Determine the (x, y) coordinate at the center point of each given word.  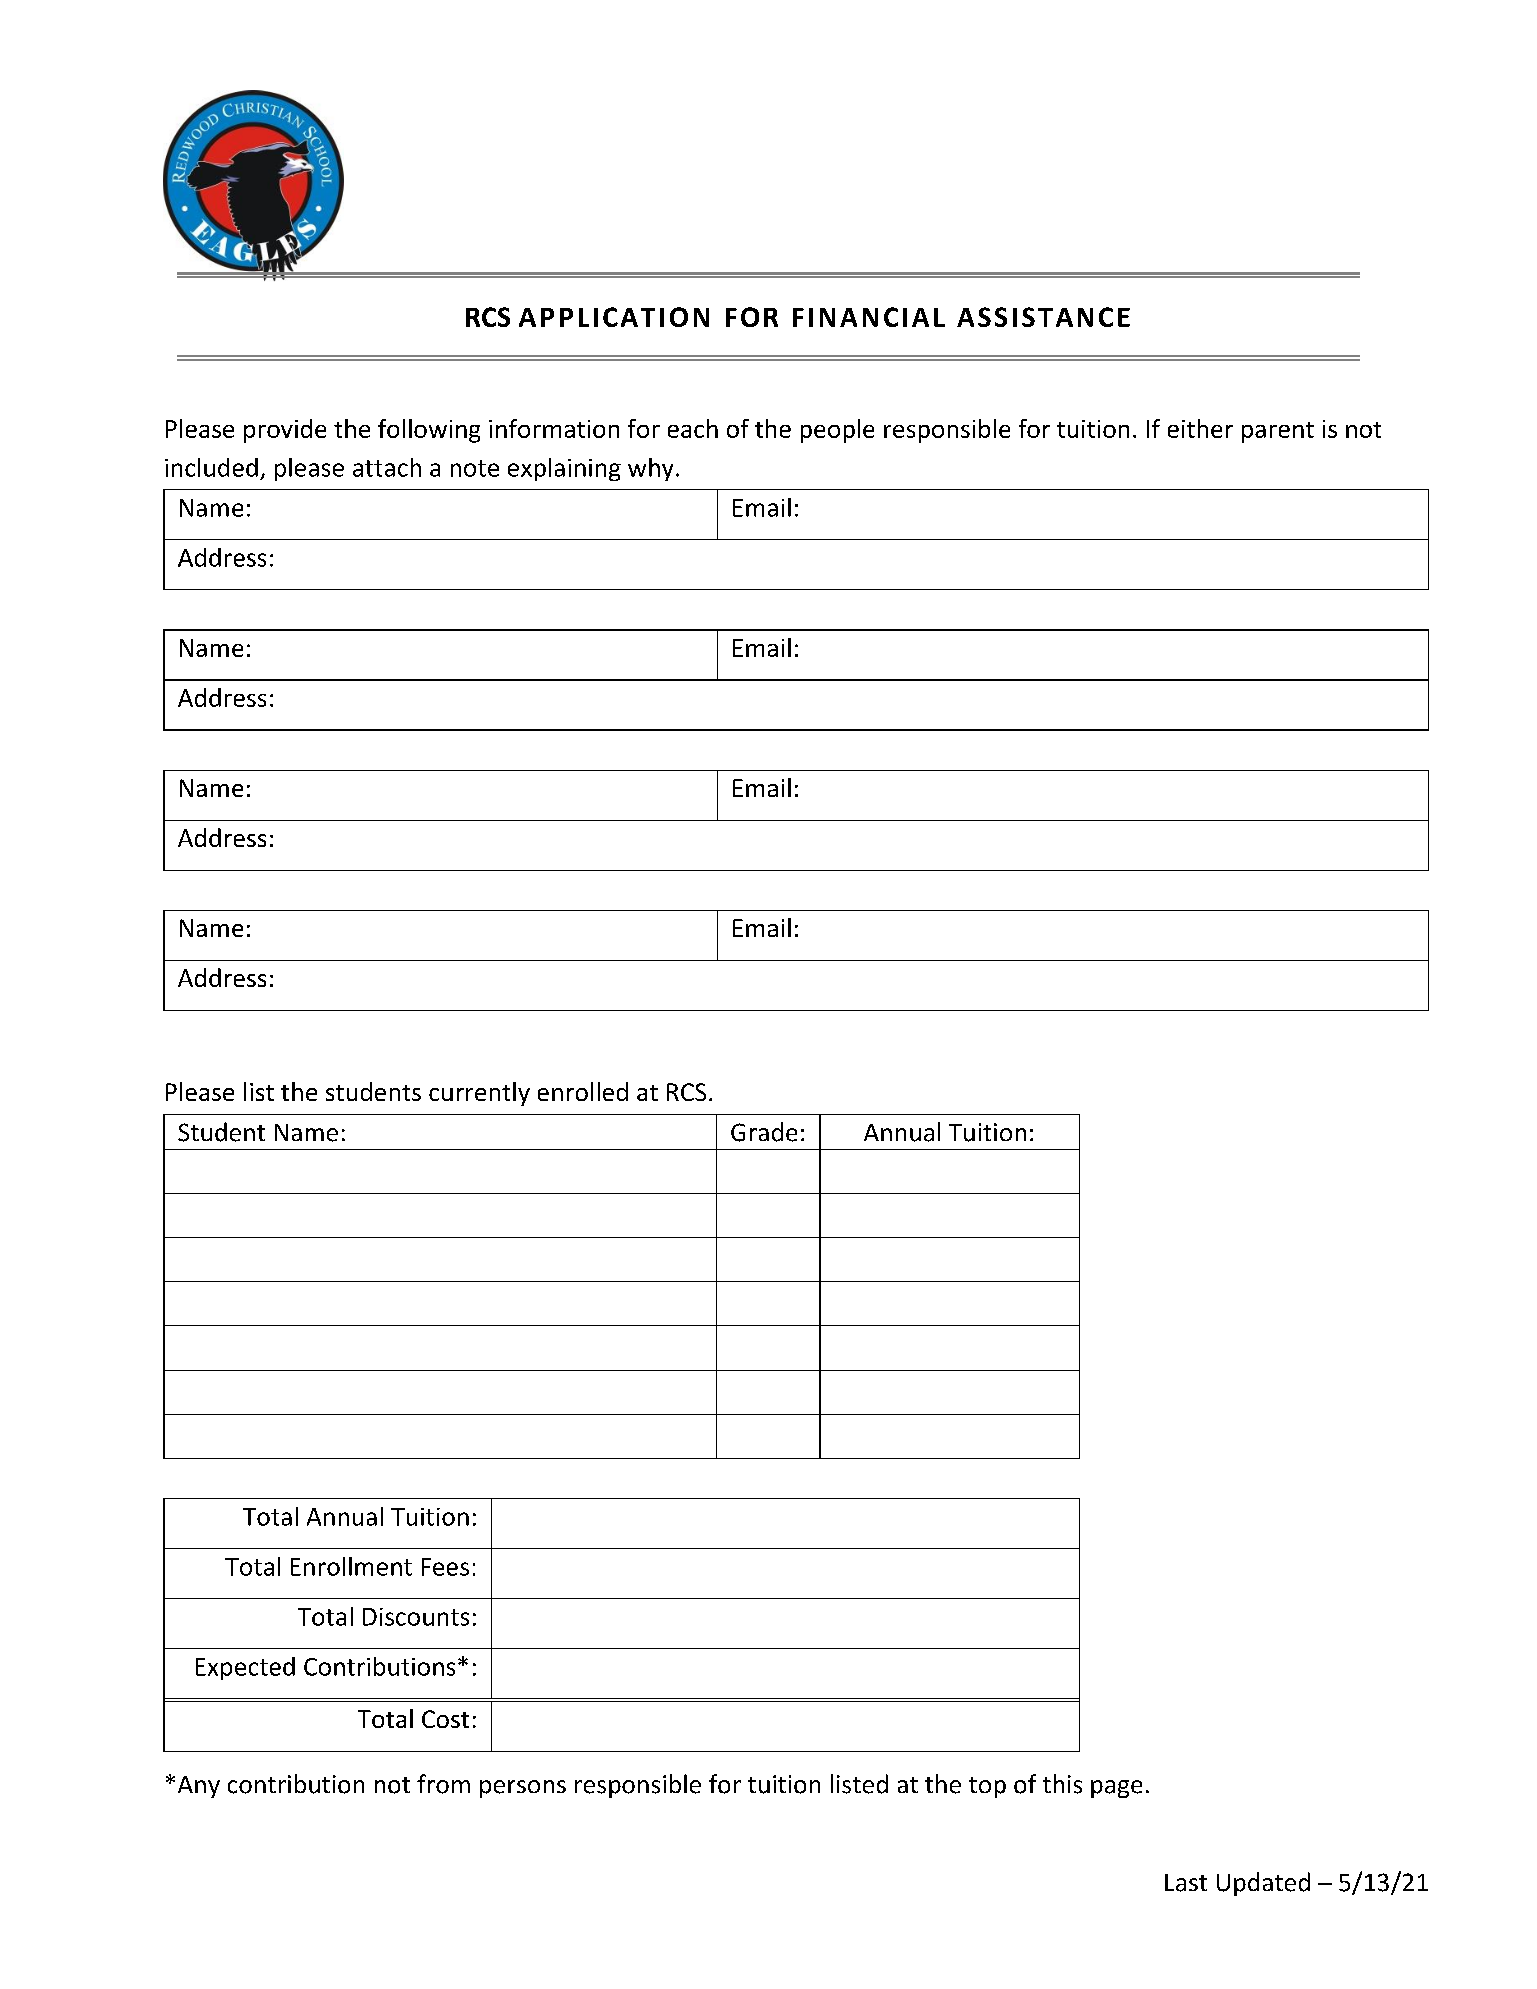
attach (387, 467)
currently (479, 1094)
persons (523, 1789)
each (693, 428)
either (1200, 428)
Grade (764, 1132)
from (443, 1784)
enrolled (583, 1091)
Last (1186, 1883)
